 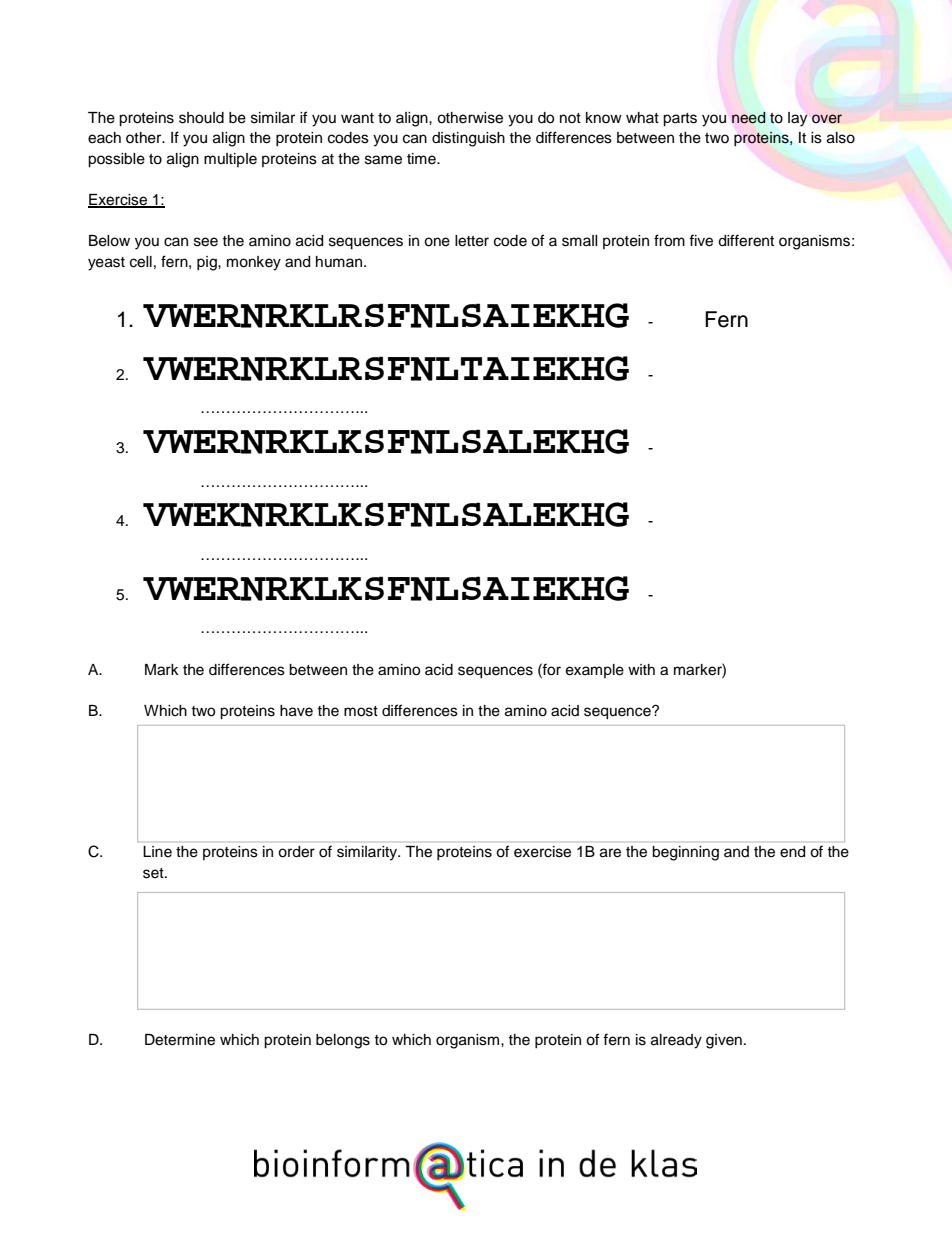 What do you see at coordinates (468, 139) in the screenshot?
I see `distinguish` at bounding box center [468, 139].
